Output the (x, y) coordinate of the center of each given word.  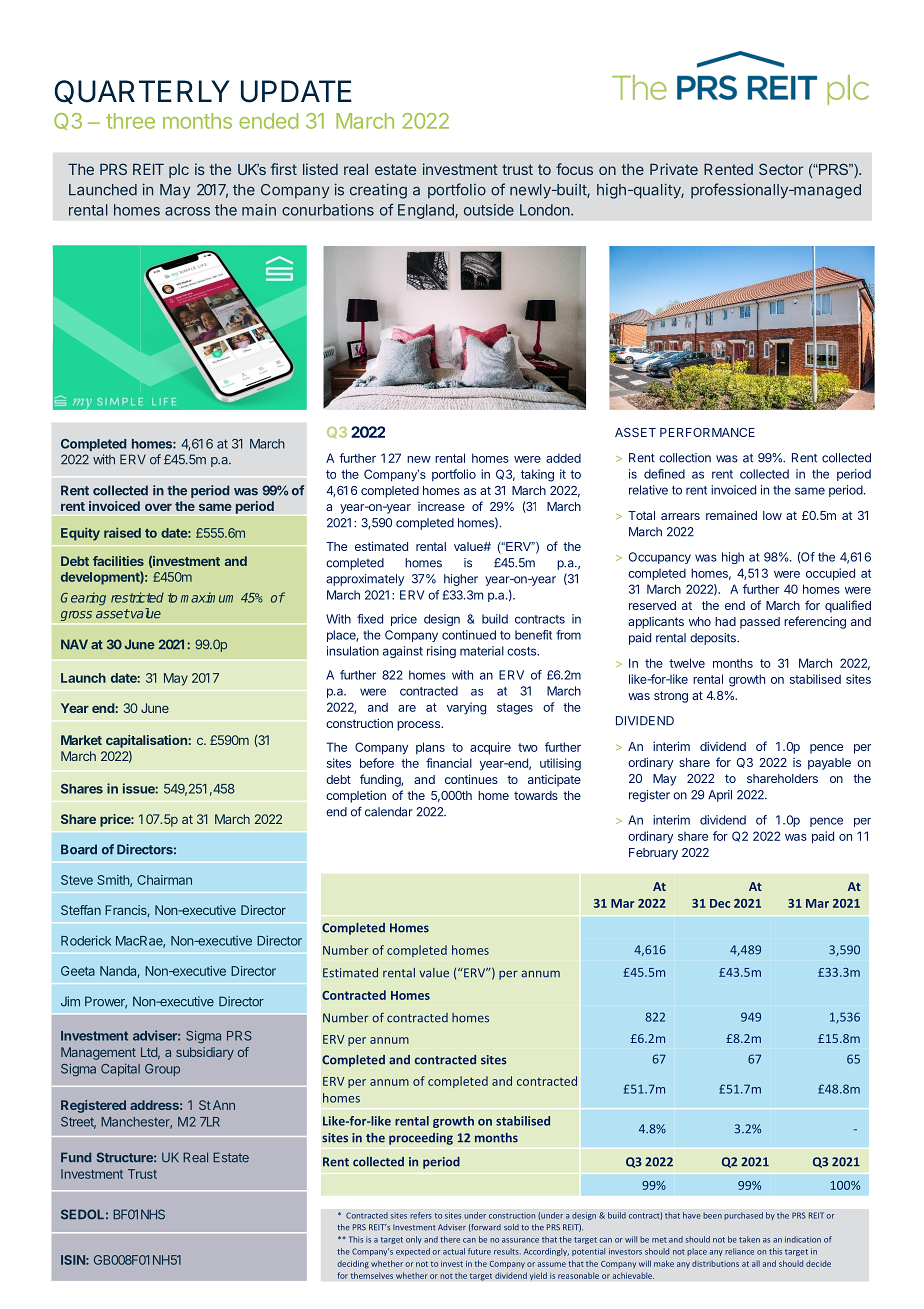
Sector (781, 169)
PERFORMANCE (707, 432)
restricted (137, 597)
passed (760, 623)
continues (471, 779)
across (187, 211)
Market (81, 740)
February (653, 854)
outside (489, 210)
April (720, 796)
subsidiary (205, 1053)
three (130, 121)
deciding (353, 1264)
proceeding (421, 1139)
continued (469, 635)
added (563, 458)
